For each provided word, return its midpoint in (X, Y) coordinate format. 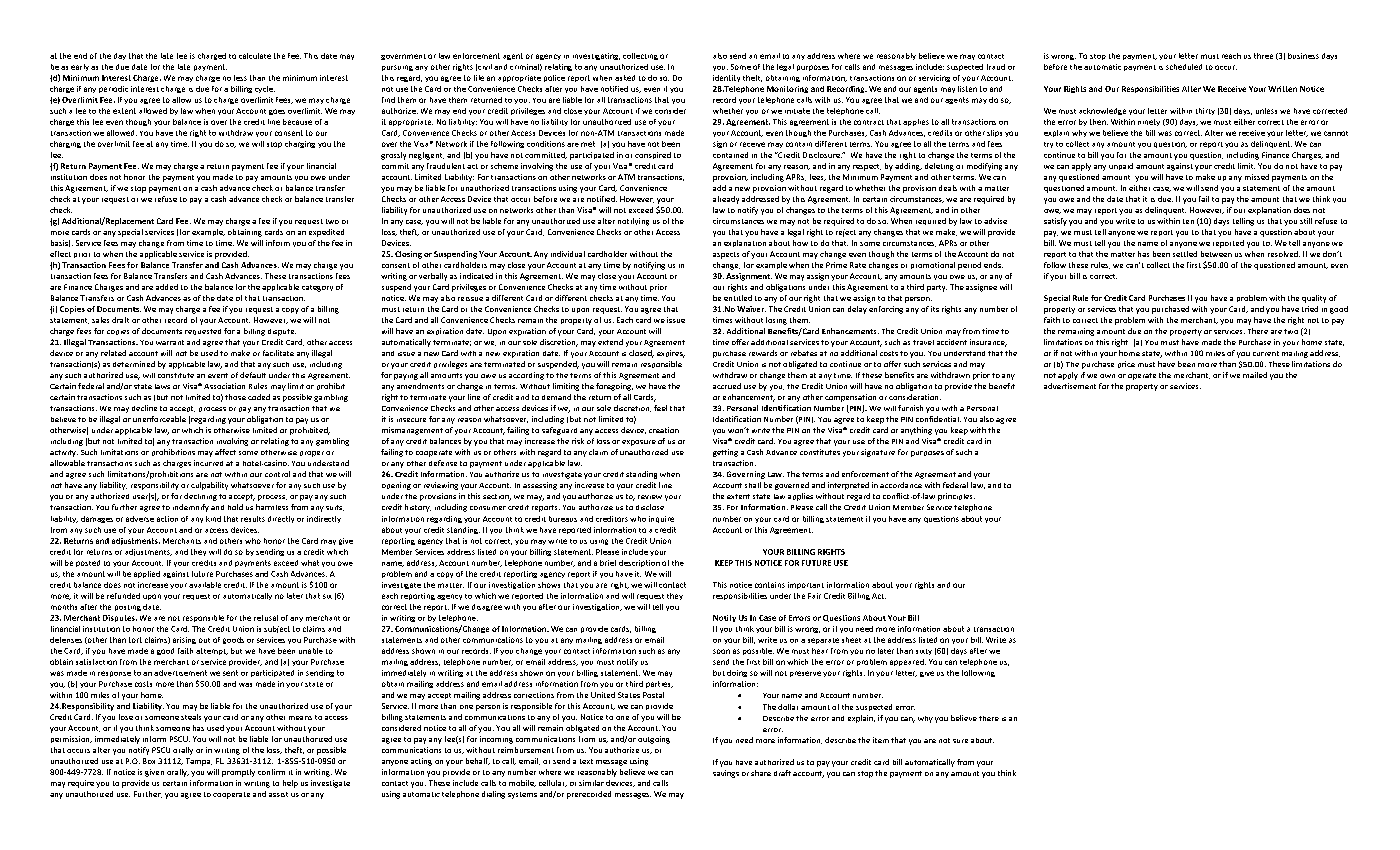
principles (956, 497)
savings (726, 774)
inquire (661, 519)
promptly (238, 773)
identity (726, 78)
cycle (265, 89)
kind (213, 519)
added (167, 287)
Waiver (751, 309)
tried (1310, 309)
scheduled (1184, 67)
